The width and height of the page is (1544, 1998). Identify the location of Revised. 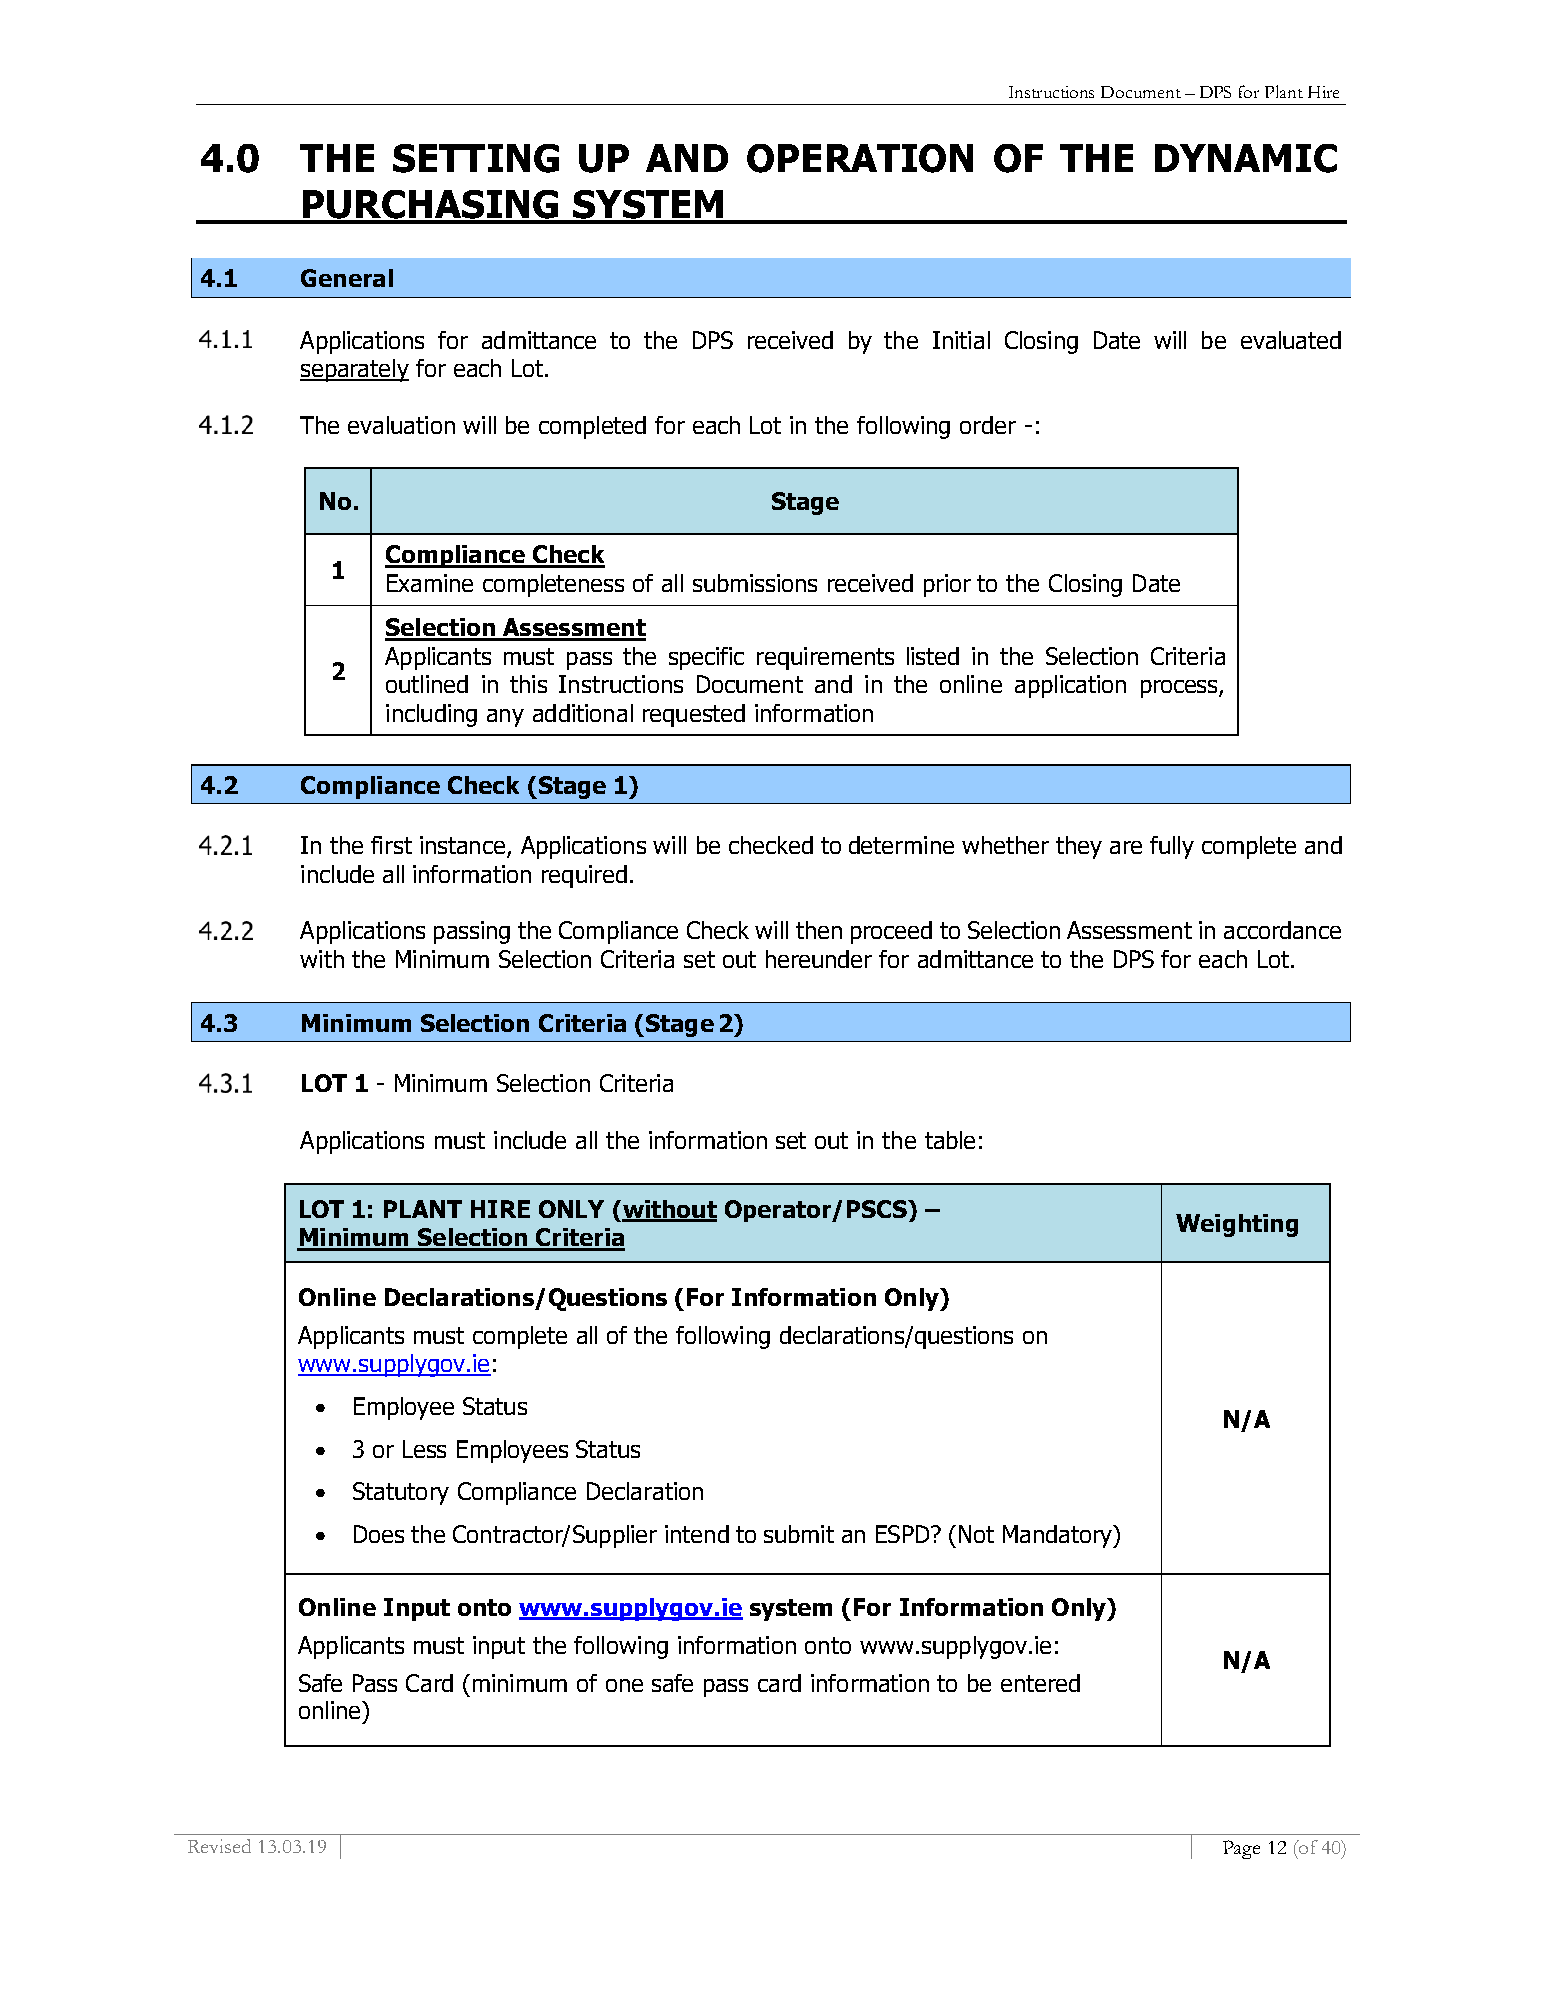
(219, 1846).
